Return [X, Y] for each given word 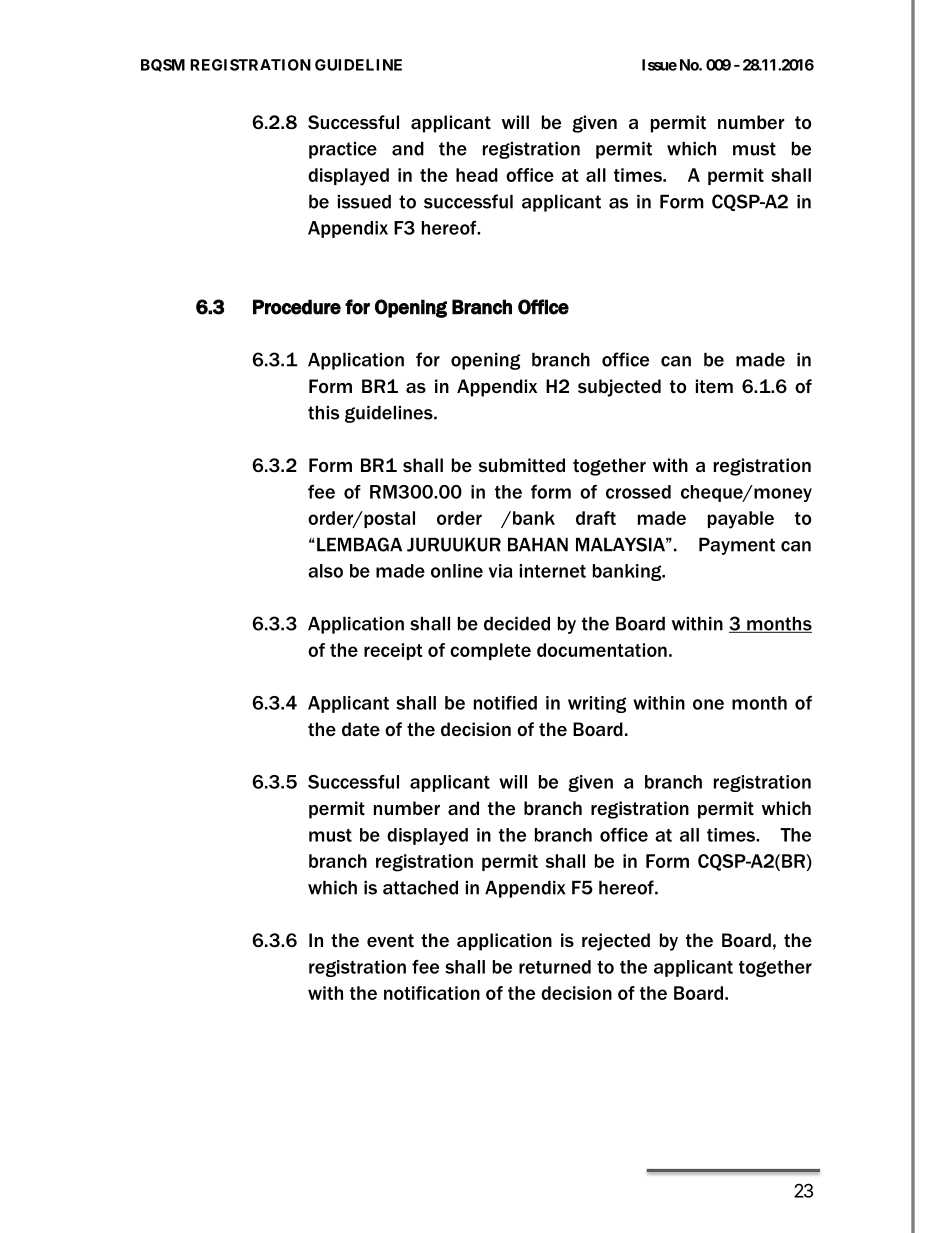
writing [597, 704]
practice [343, 150]
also [325, 571]
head [477, 175]
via [500, 571]
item [714, 386]
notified [505, 703]
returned [555, 967]
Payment [737, 546]
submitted [522, 465]
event [390, 940]
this [323, 413]
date [361, 729]
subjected [619, 388]
